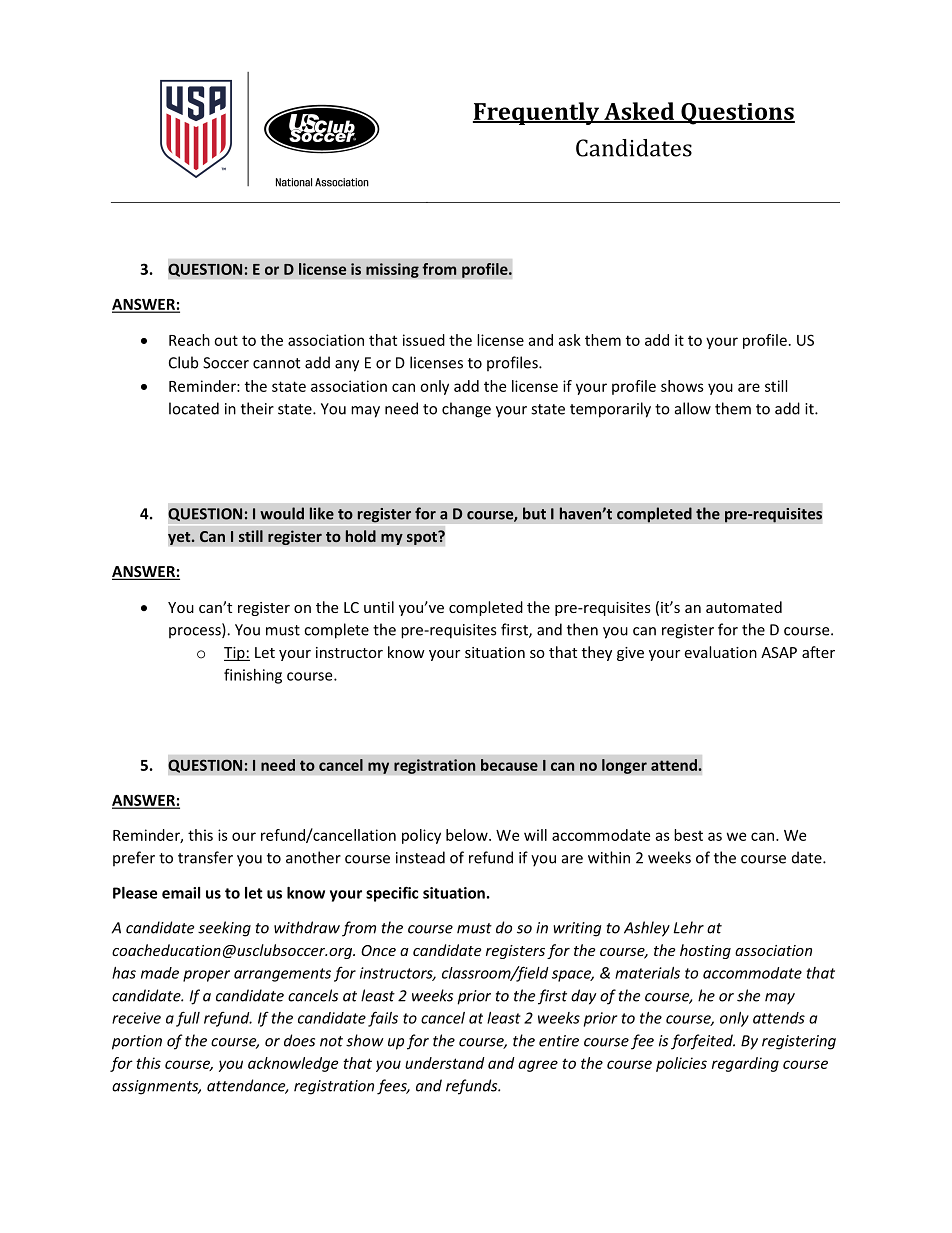  Describe the element at coordinates (466, 410) in the image. I see `change` at that location.
